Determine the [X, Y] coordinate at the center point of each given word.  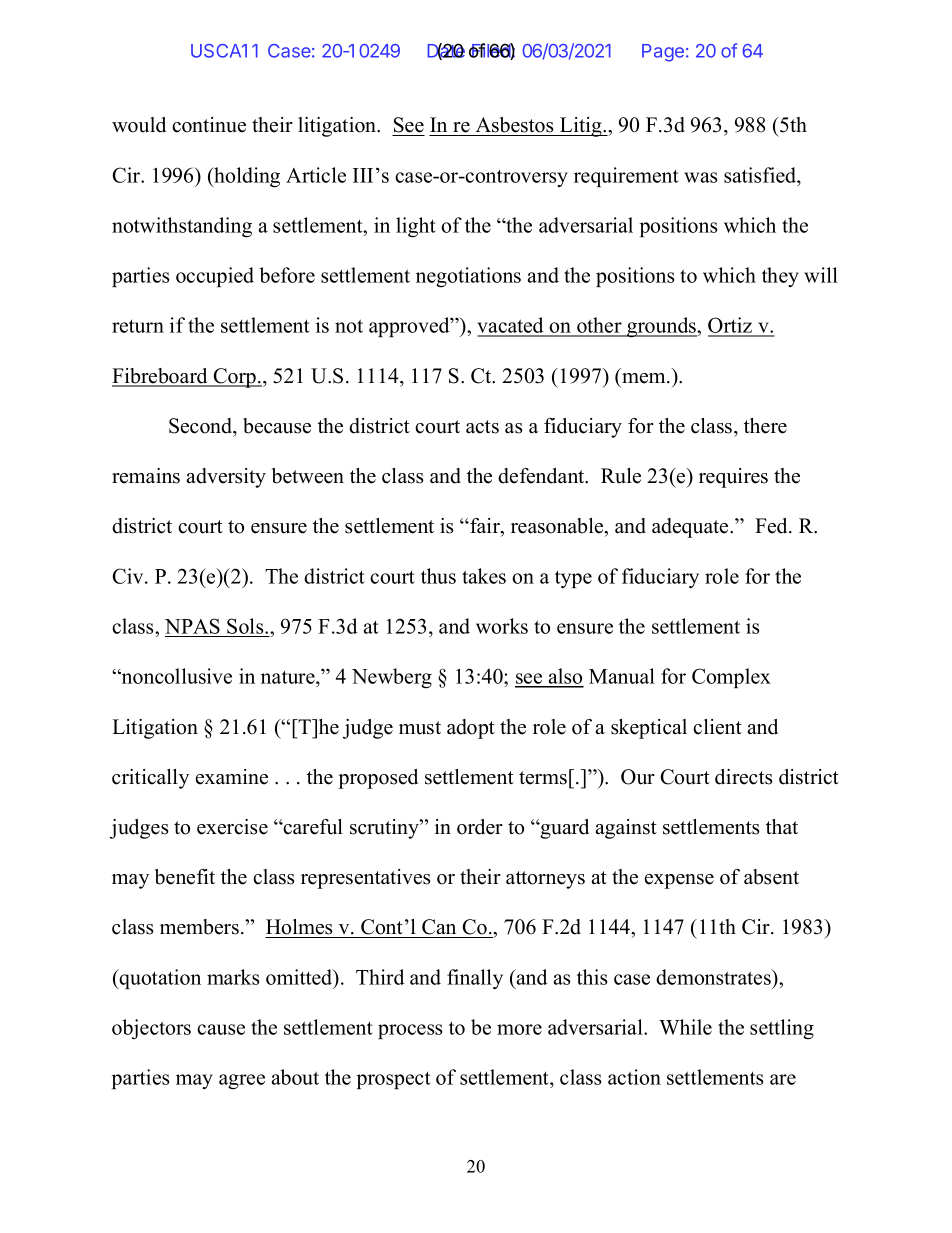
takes [484, 576]
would [139, 125]
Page [663, 53]
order [480, 827]
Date [446, 51]
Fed [772, 526]
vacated [511, 326]
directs [744, 777]
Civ [129, 576]
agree [242, 1082]
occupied [215, 277]
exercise [232, 827]
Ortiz [731, 326]
